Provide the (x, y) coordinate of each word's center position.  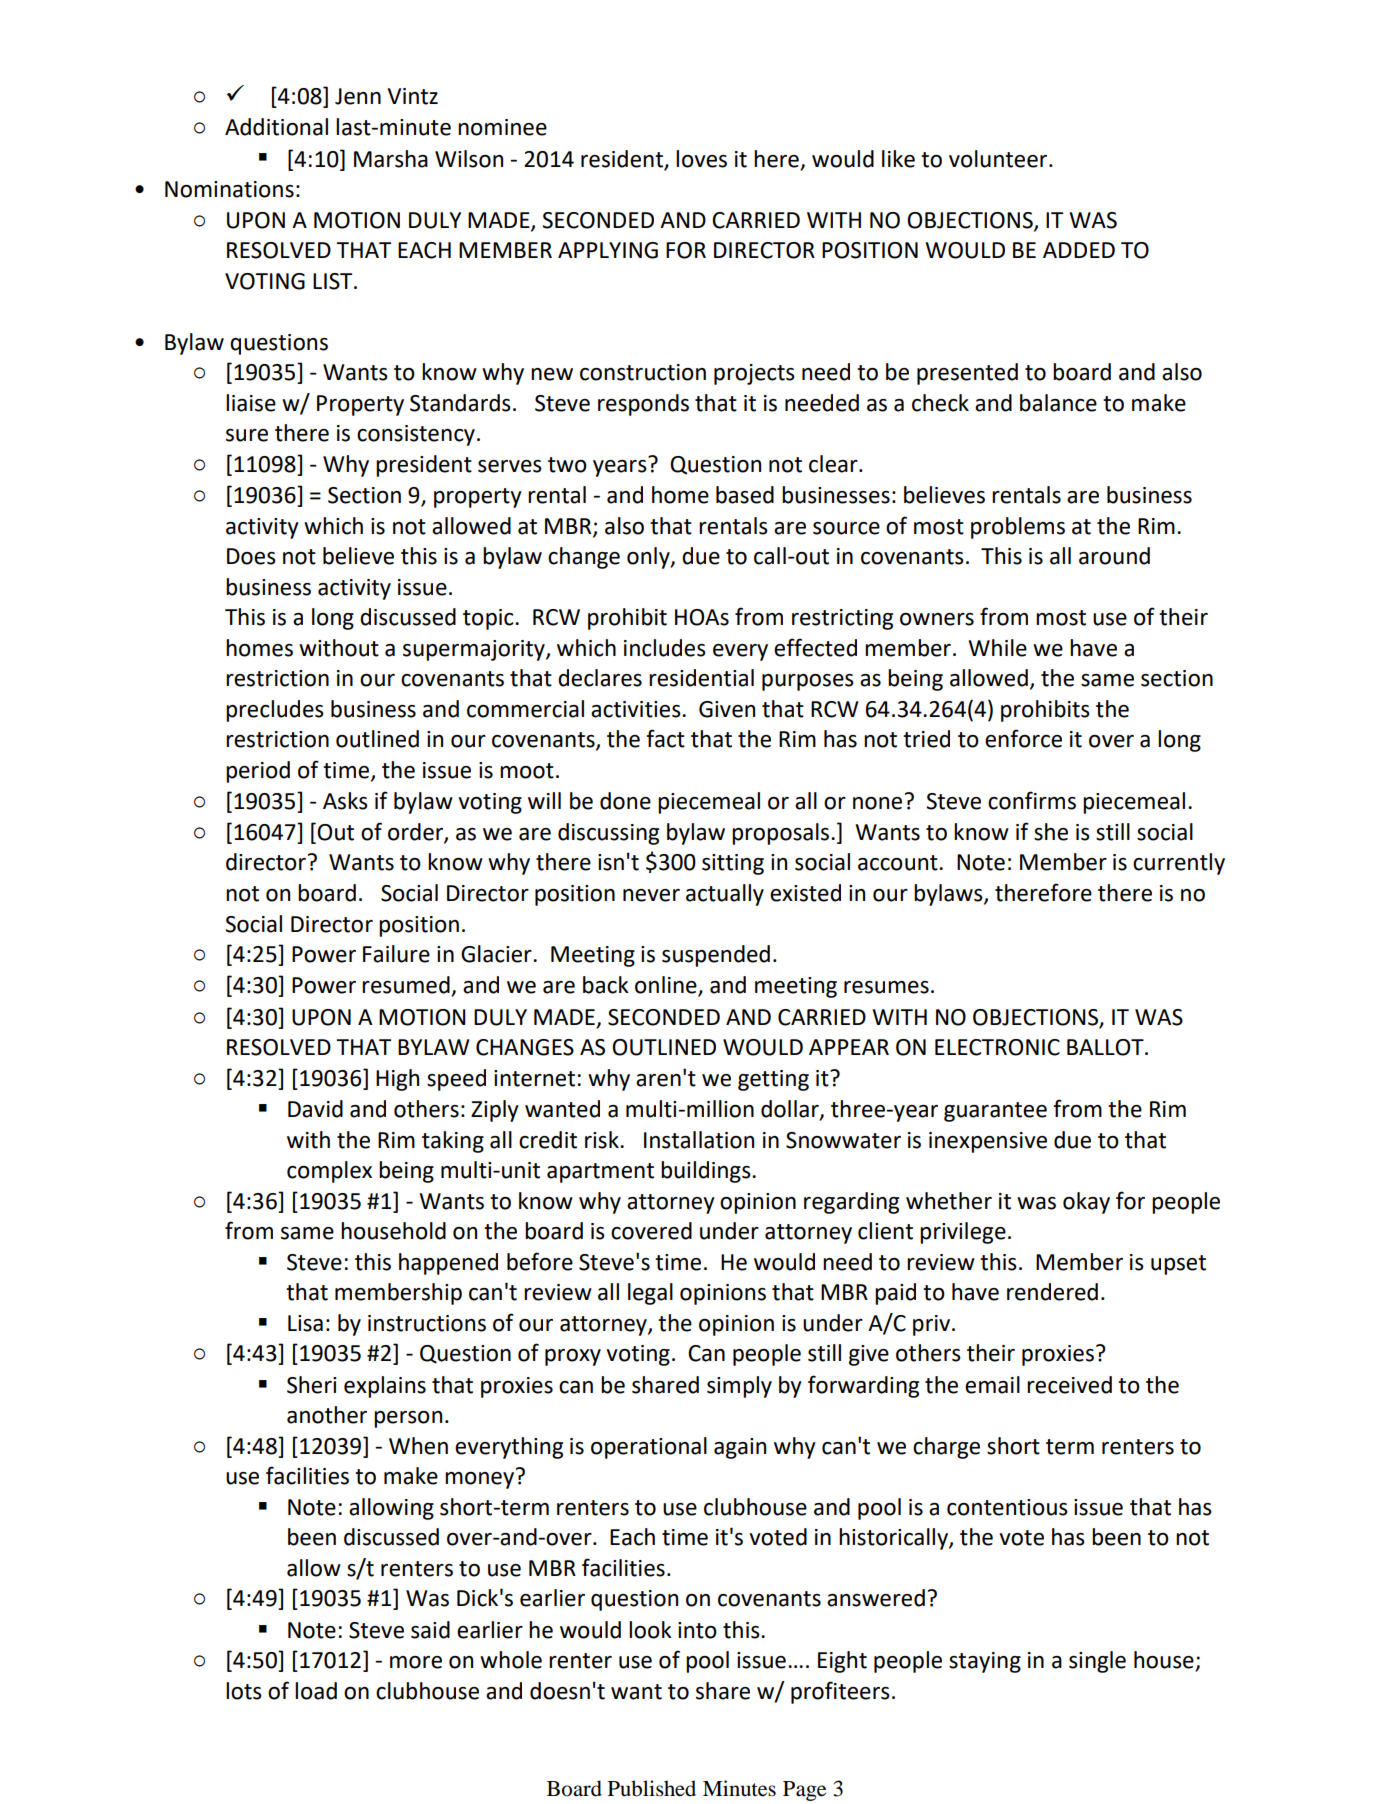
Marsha (391, 159)
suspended (716, 956)
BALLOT (1106, 1047)
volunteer (999, 159)
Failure (396, 954)
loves (701, 159)
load (316, 1691)
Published (652, 1788)
